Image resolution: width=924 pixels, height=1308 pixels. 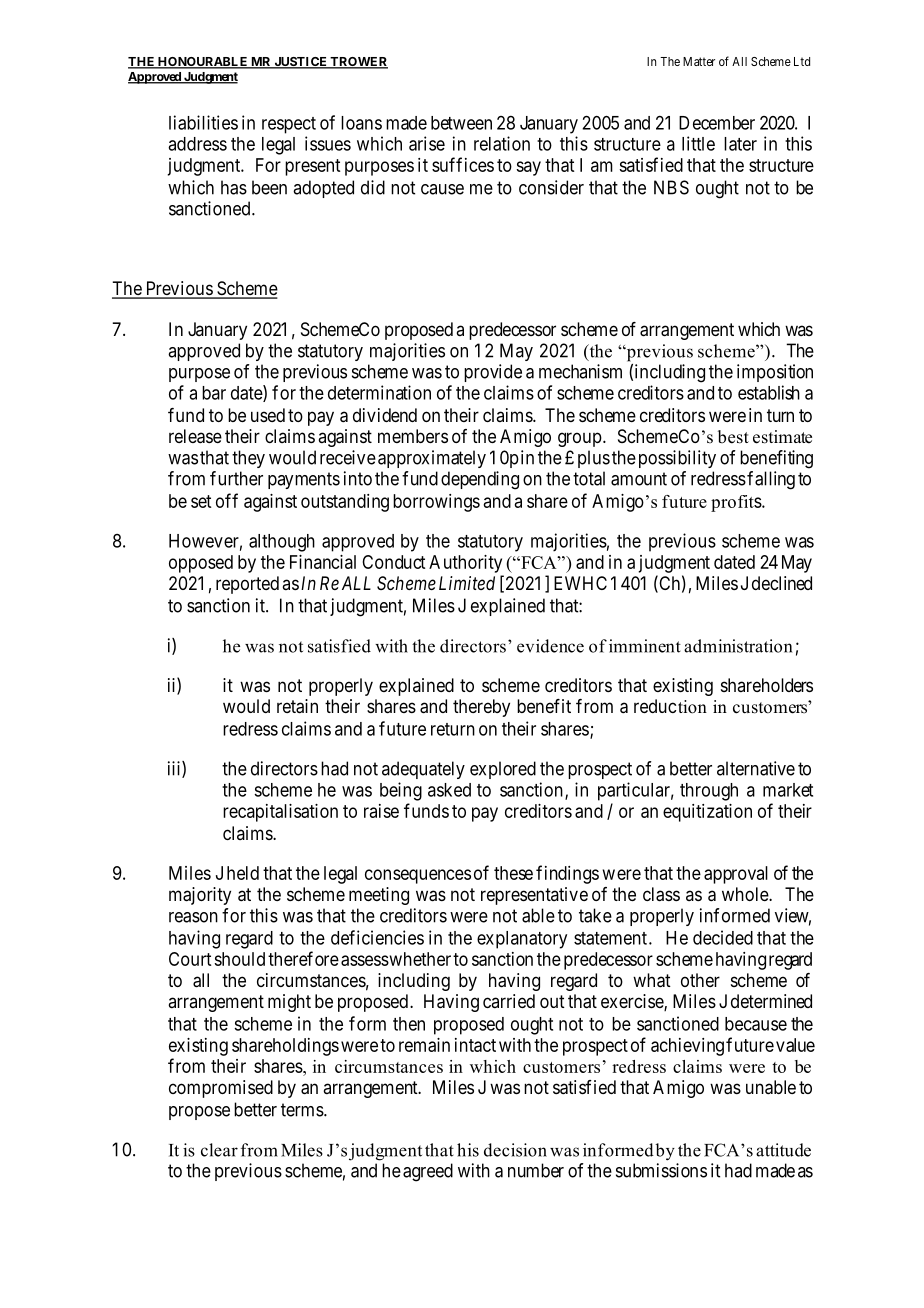 What do you see at coordinates (717, 123) in the screenshot?
I see `December` at bounding box center [717, 123].
